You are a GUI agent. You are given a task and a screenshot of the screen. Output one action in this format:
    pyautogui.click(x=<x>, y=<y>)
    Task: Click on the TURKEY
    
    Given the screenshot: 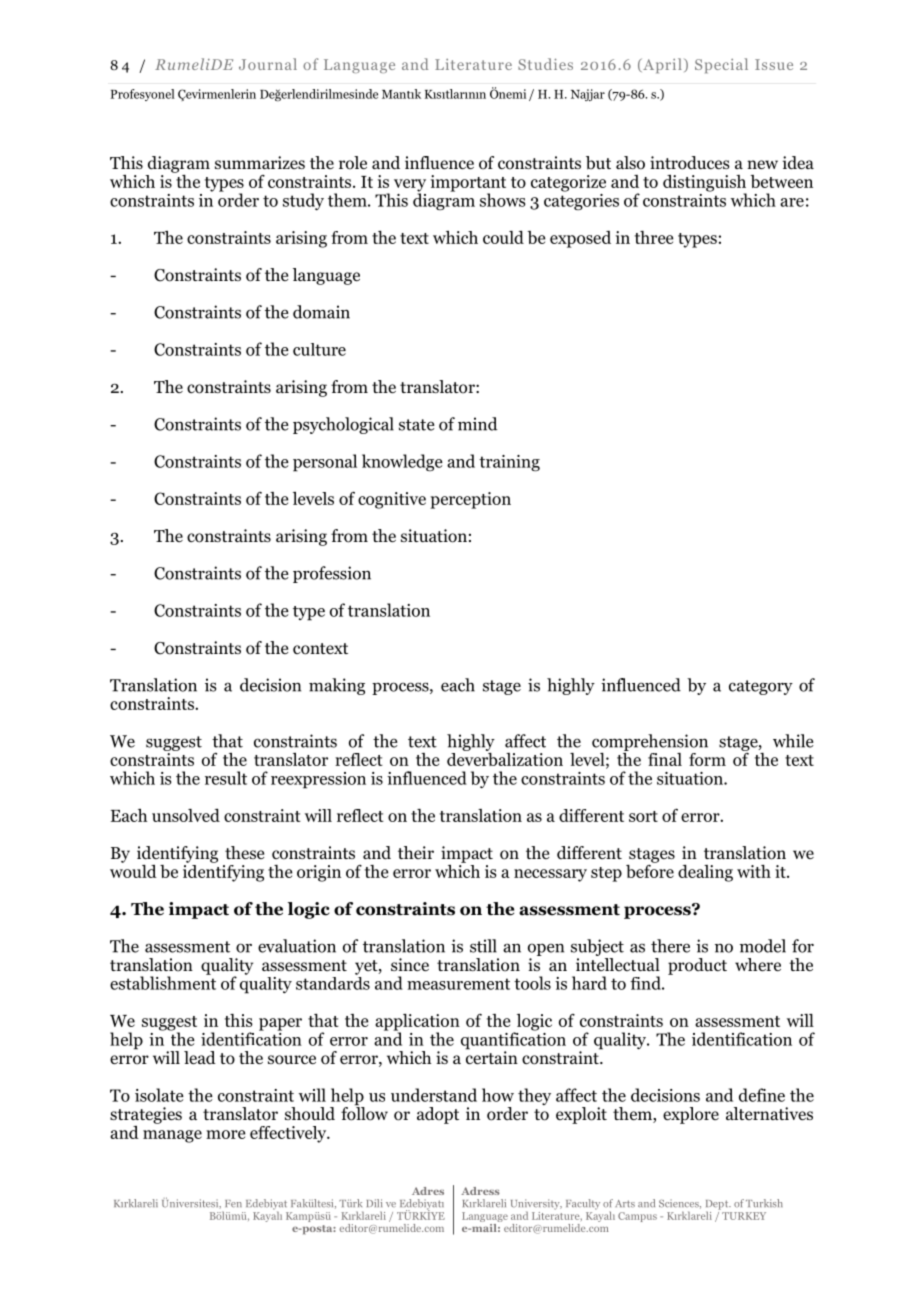 What is the action you would take?
    pyautogui.click(x=744, y=1216)
